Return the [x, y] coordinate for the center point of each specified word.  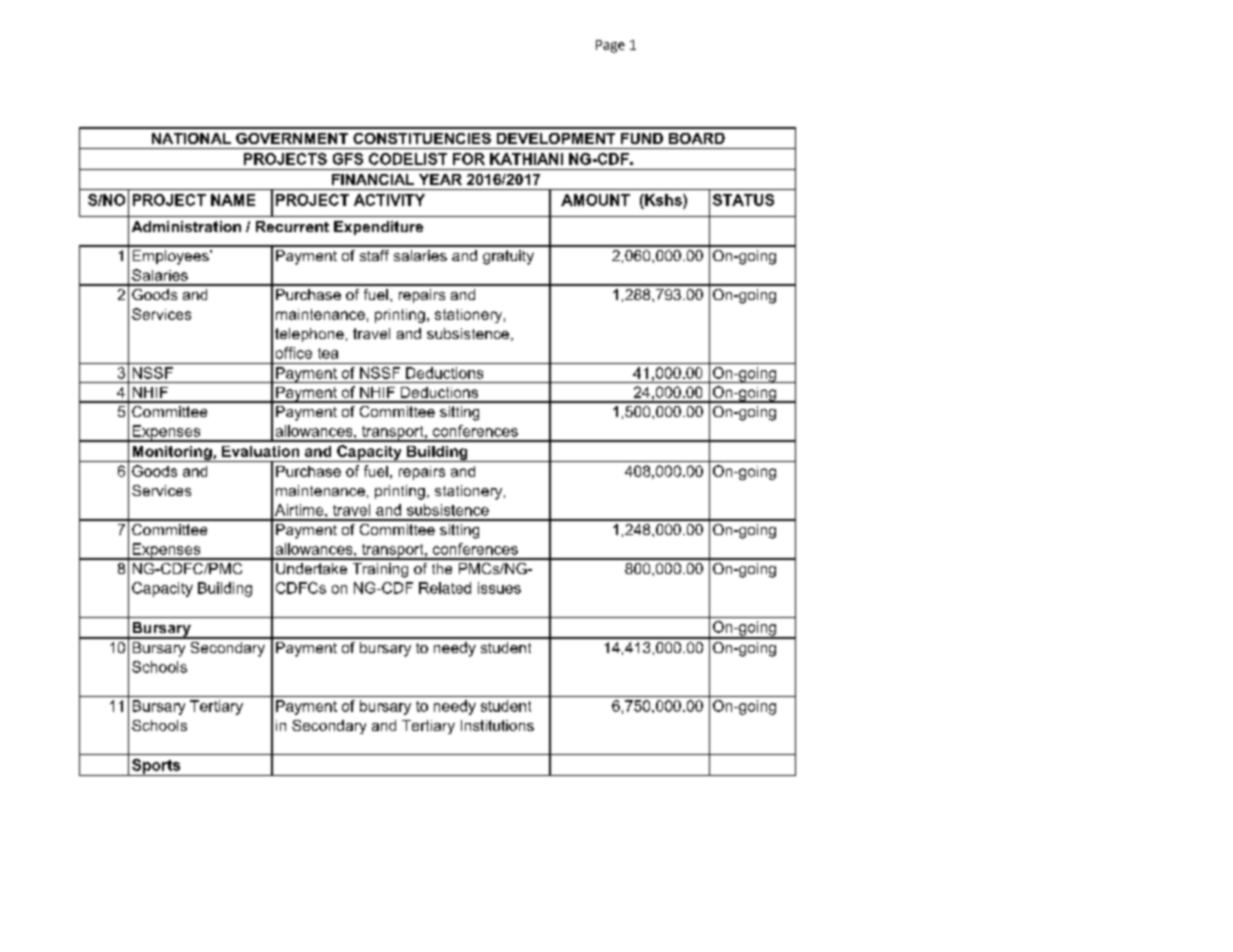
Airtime [300, 510]
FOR [469, 159]
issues [499, 588]
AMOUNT [595, 200]
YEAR [440, 179]
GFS [348, 159]
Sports [156, 767]
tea [328, 353]
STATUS [743, 200]
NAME [233, 200]
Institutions [497, 725]
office [294, 353]
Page [610, 46]
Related [445, 588]
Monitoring [172, 454]
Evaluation [260, 451]
